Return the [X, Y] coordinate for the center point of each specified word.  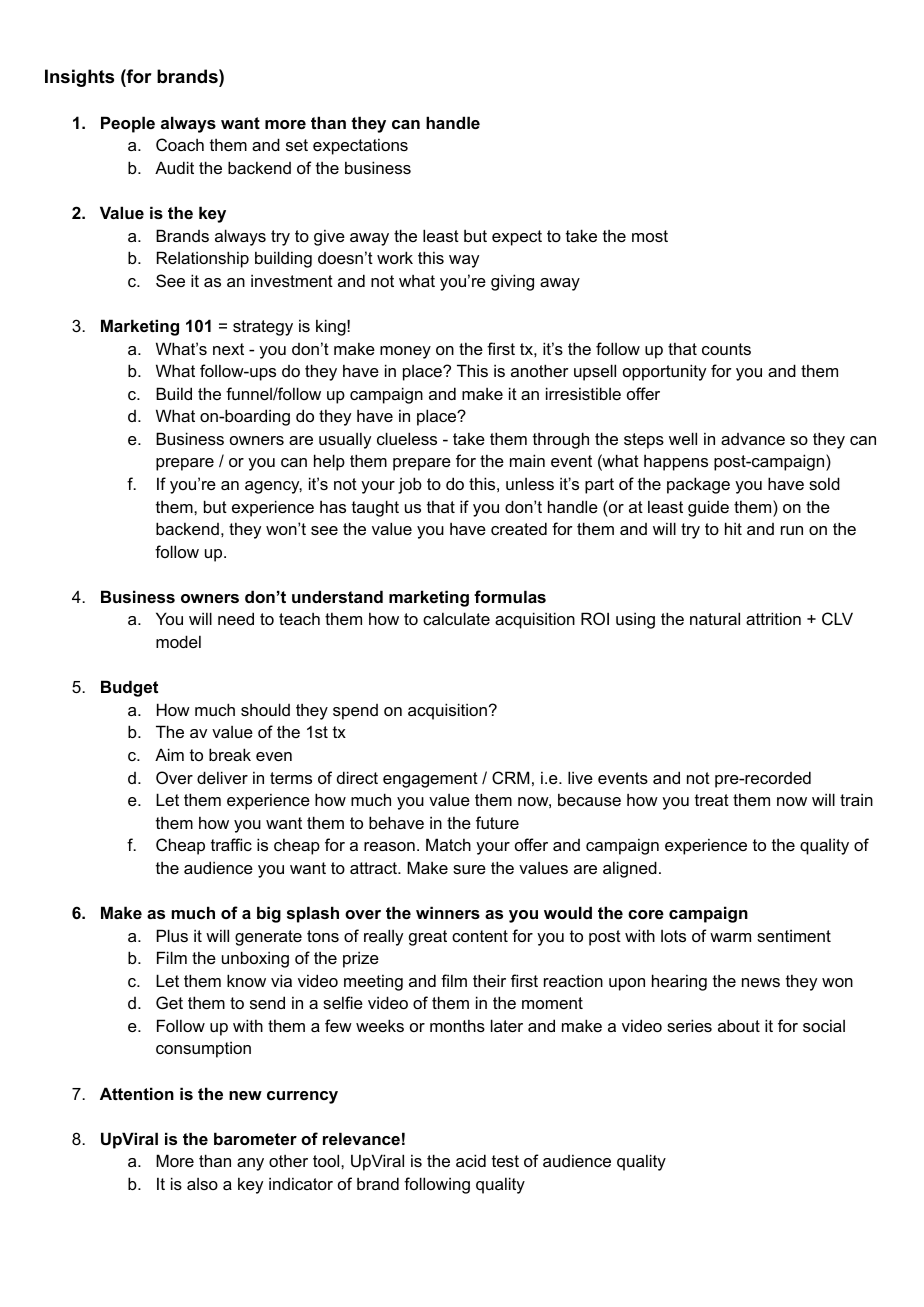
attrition [773, 618]
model [178, 641]
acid [471, 1160]
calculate [456, 618]
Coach [180, 144]
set [297, 145]
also [202, 1184]
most [650, 236]
